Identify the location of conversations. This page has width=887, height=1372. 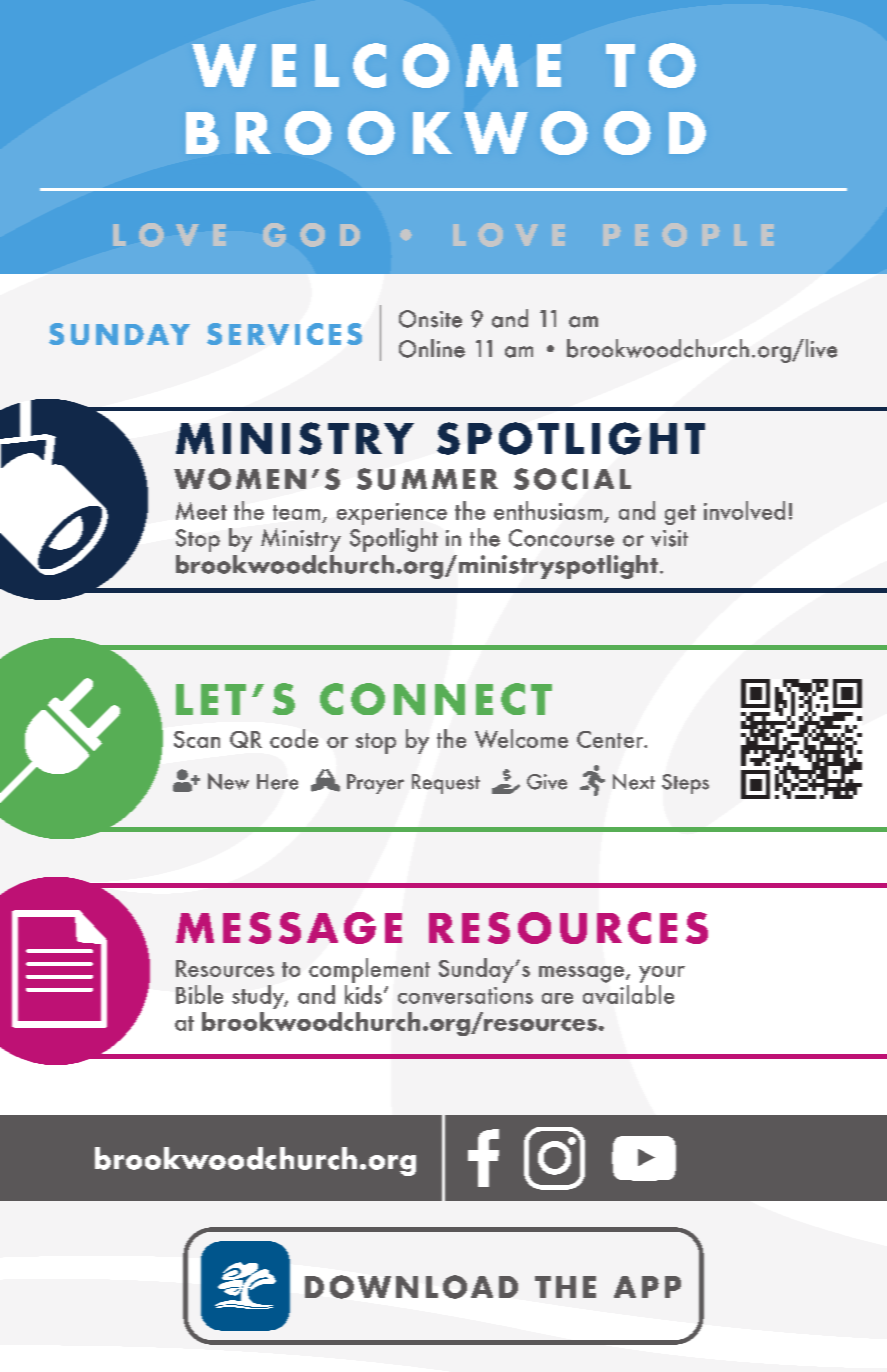
(465, 995).
